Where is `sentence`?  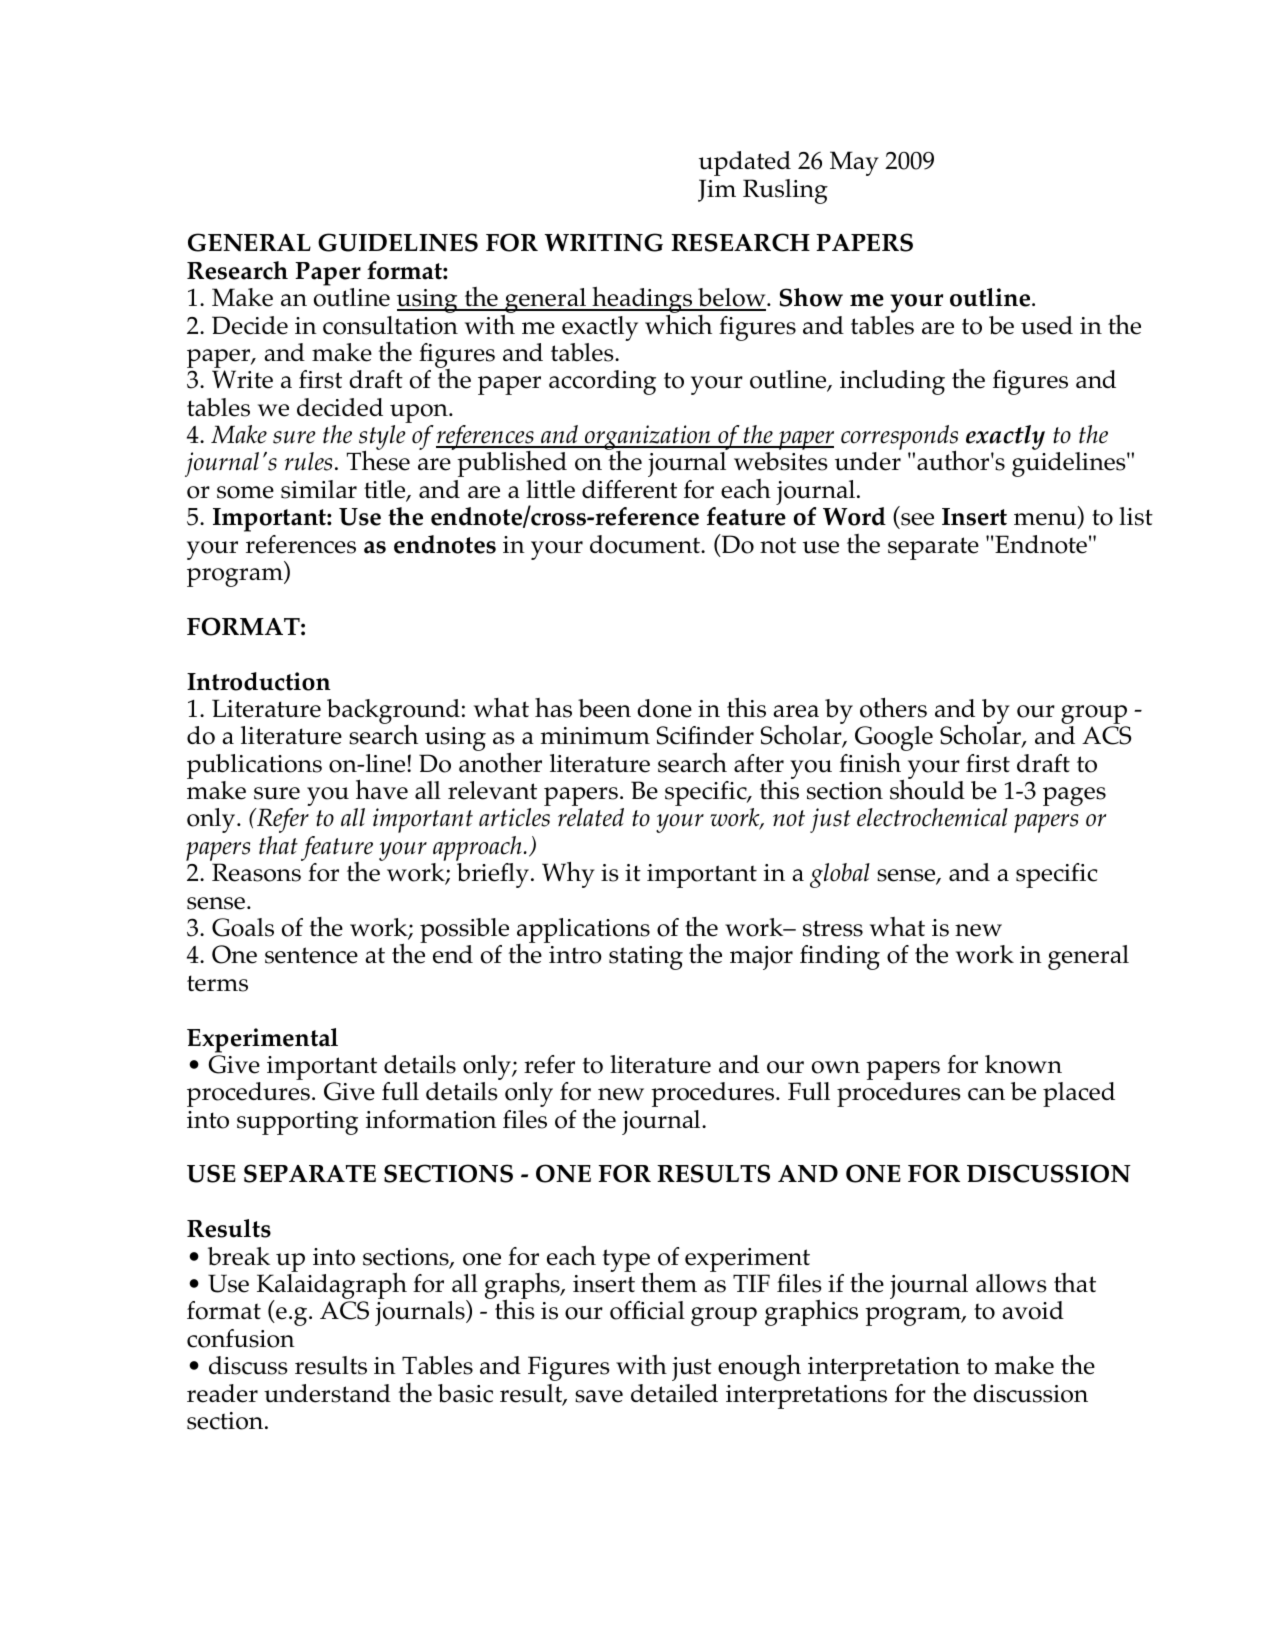 sentence is located at coordinates (311, 955).
